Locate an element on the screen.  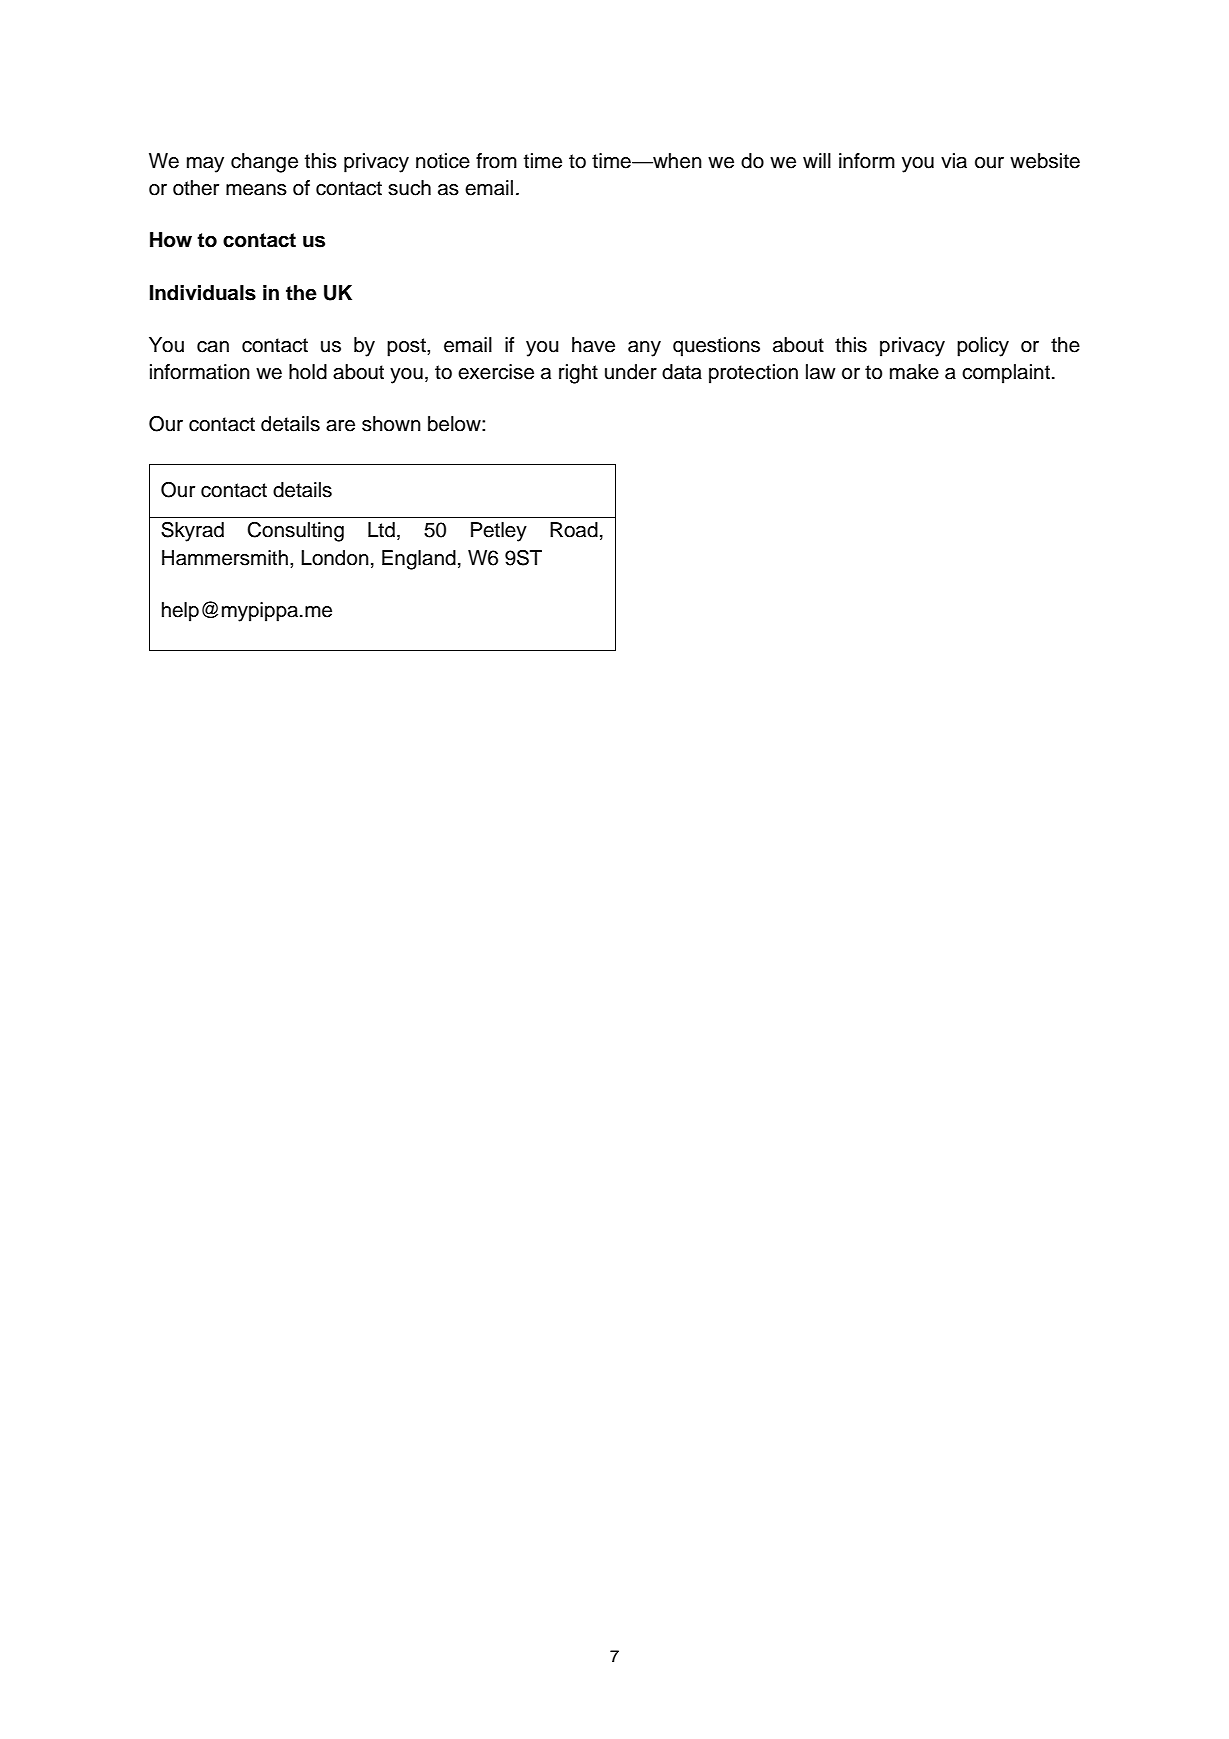
change is located at coordinates (264, 163).
